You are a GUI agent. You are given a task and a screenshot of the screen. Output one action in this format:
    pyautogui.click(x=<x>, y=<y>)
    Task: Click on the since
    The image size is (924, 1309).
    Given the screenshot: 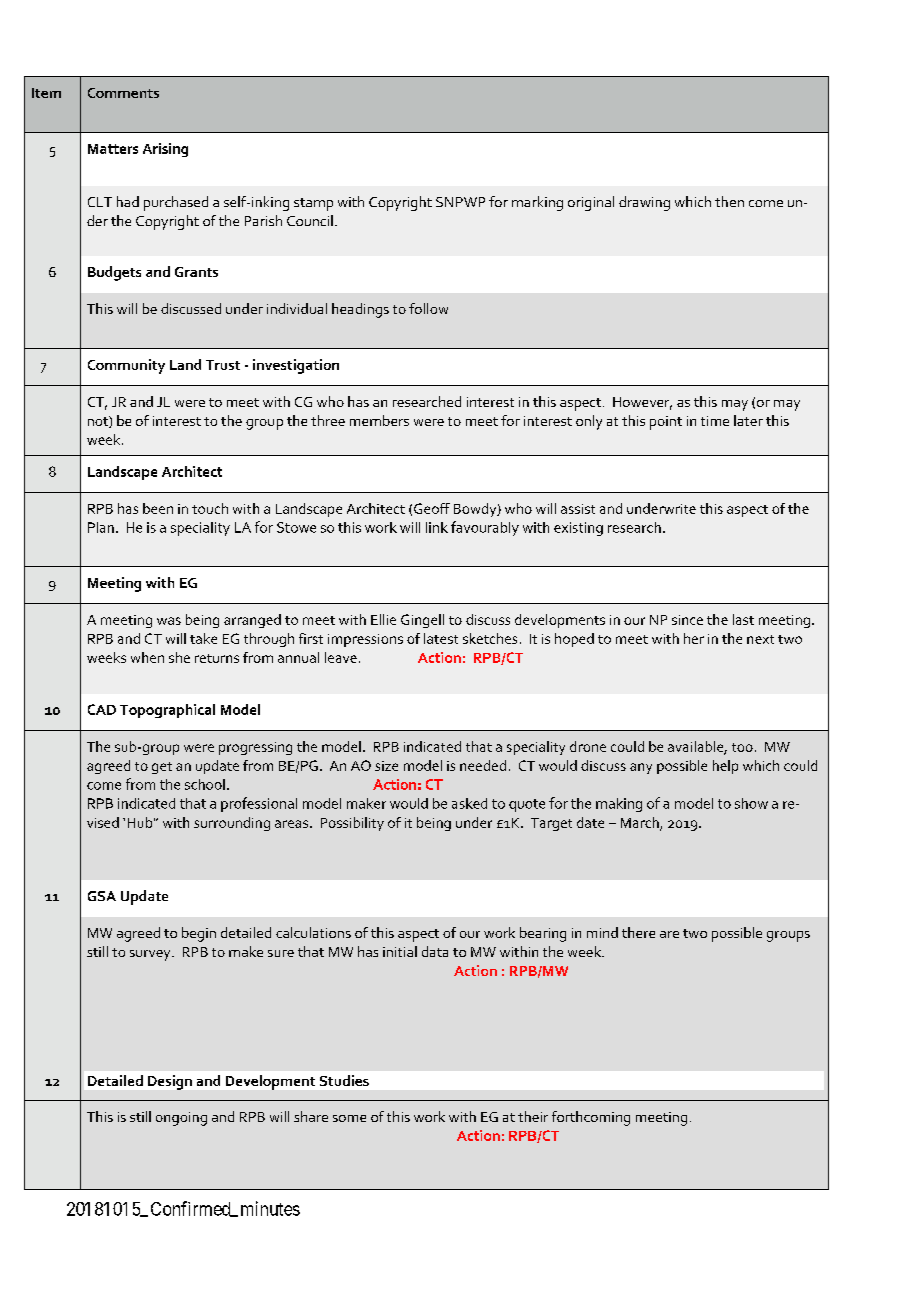 What is the action you would take?
    pyautogui.click(x=687, y=620)
